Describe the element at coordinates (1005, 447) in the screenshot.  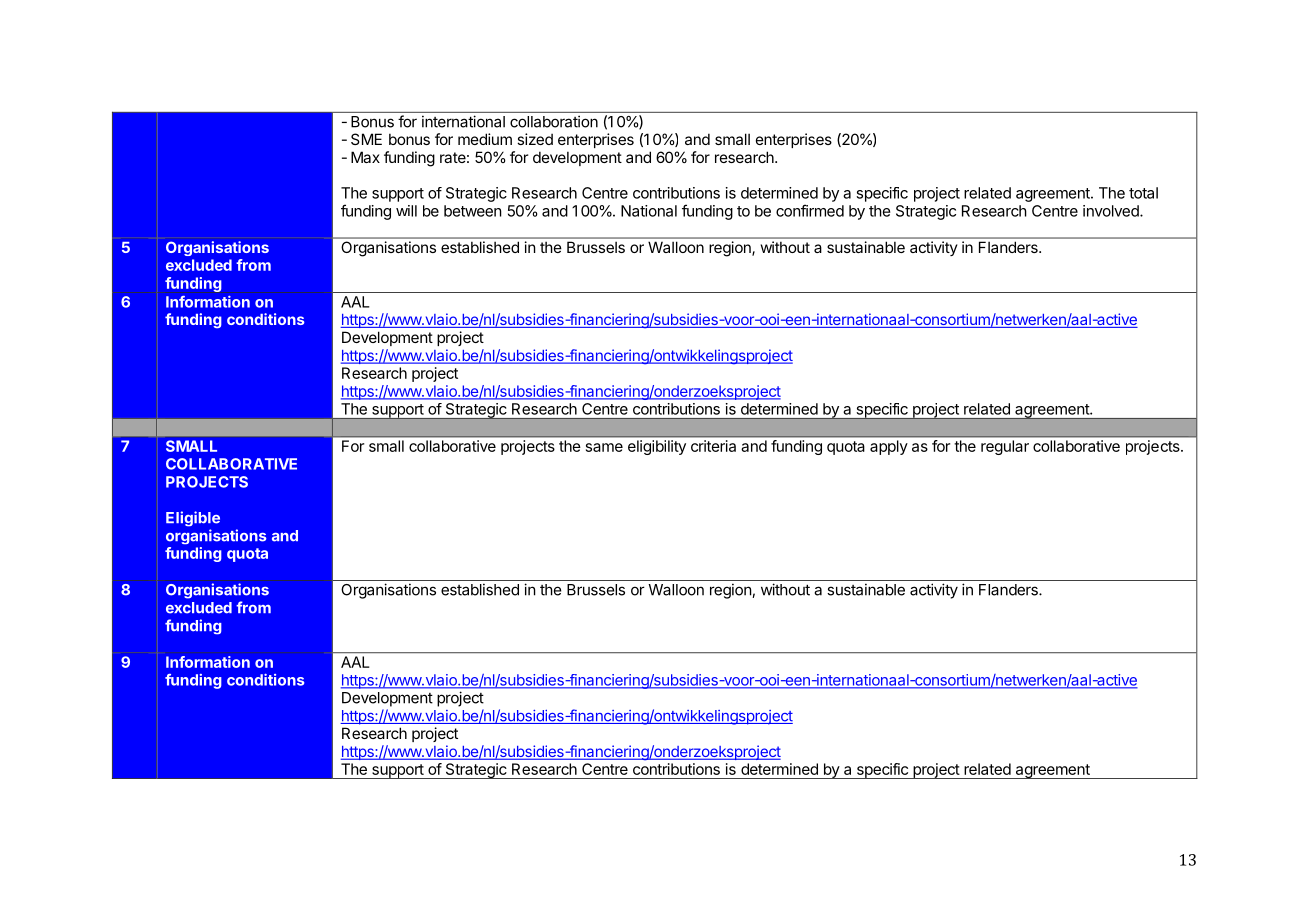
I see `regular` at that location.
